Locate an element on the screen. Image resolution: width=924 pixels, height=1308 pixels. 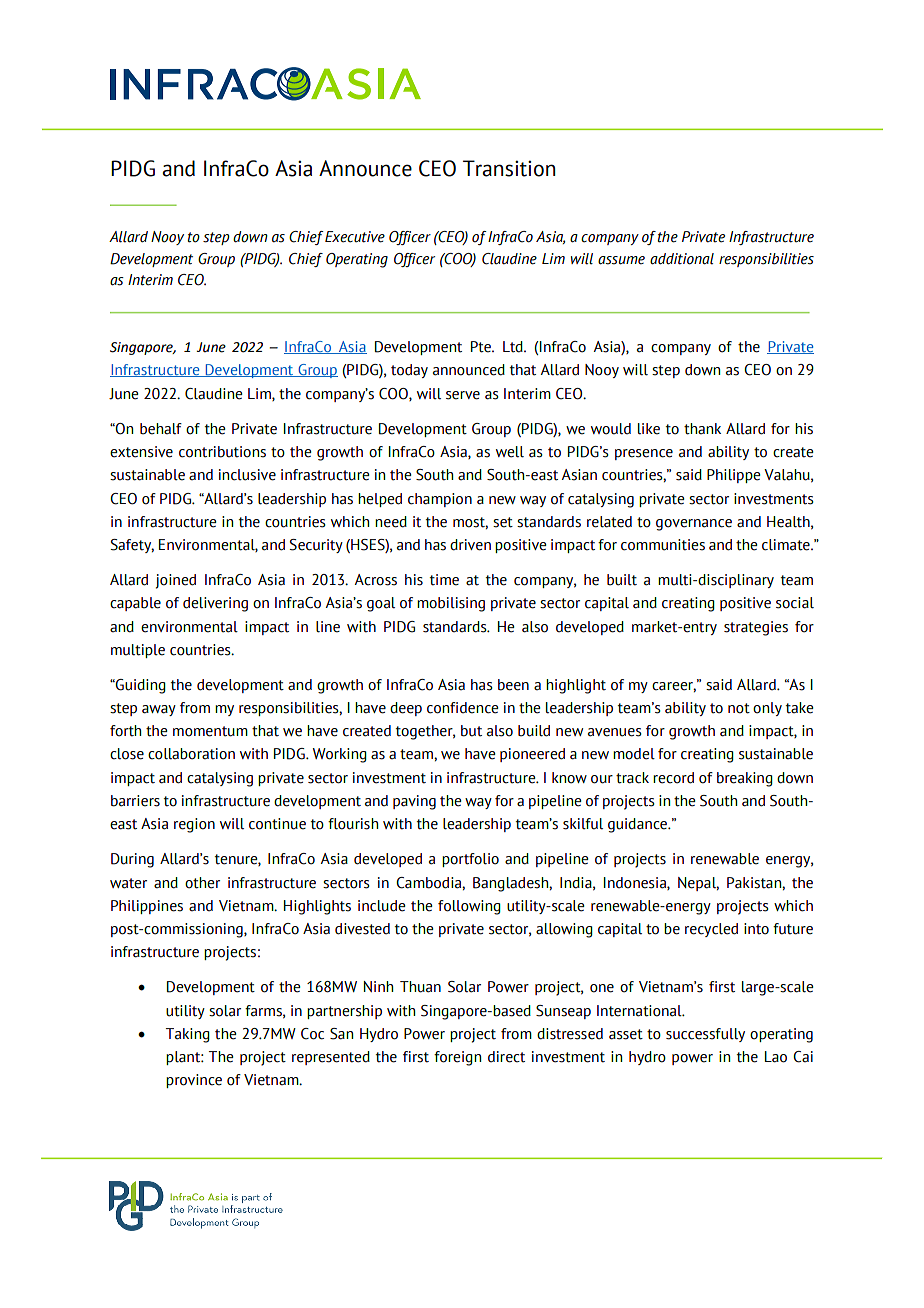
additional is located at coordinates (682, 259).
